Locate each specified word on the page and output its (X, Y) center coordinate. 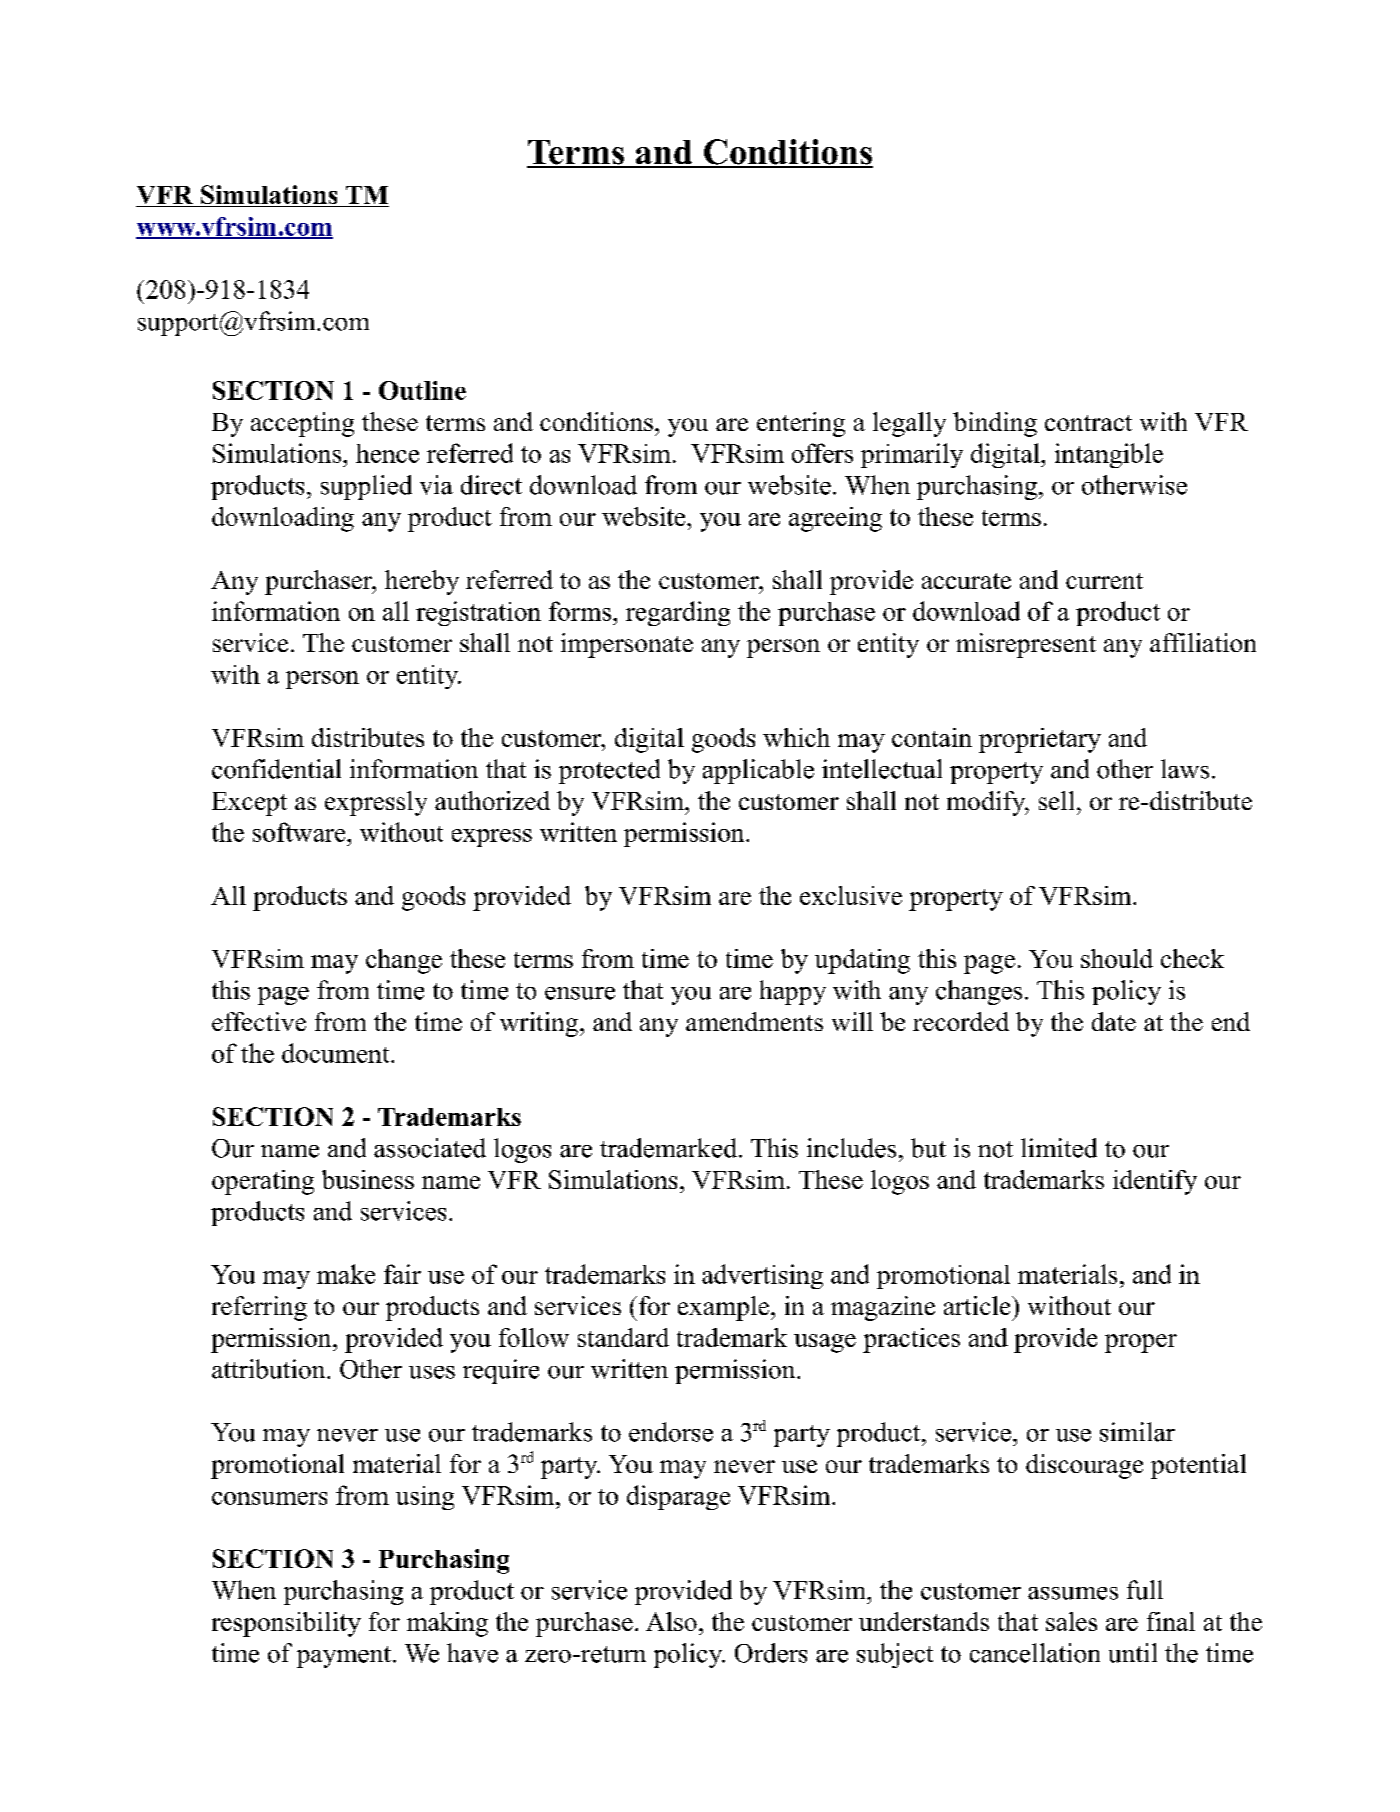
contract (1088, 423)
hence (387, 453)
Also (671, 1621)
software (300, 832)
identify (1155, 1182)
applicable (758, 771)
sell (1056, 800)
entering (801, 424)
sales (1071, 1621)
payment (344, 1657)
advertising (762, 1276)
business (368, 1179)
